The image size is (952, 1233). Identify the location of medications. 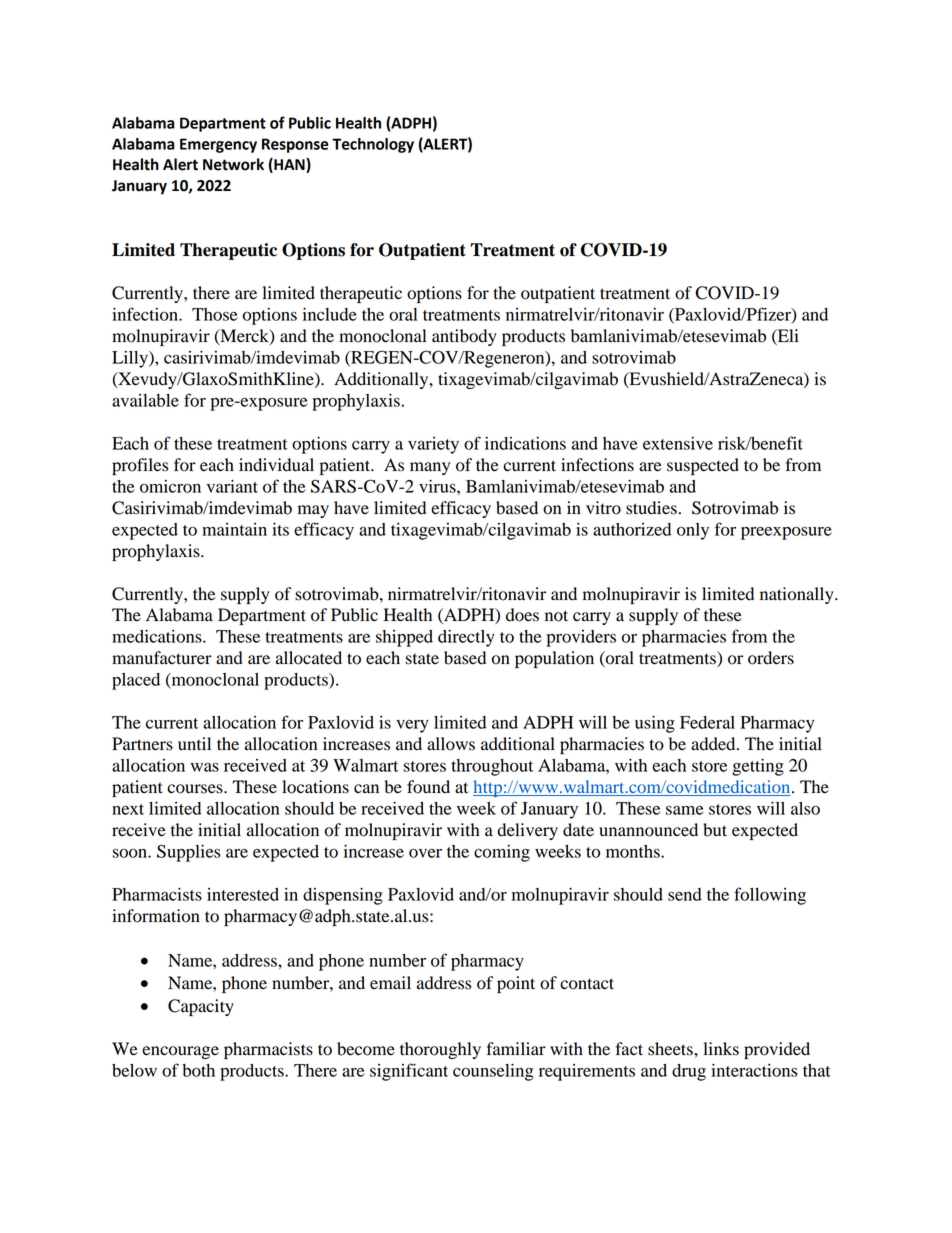
(158, 636).
